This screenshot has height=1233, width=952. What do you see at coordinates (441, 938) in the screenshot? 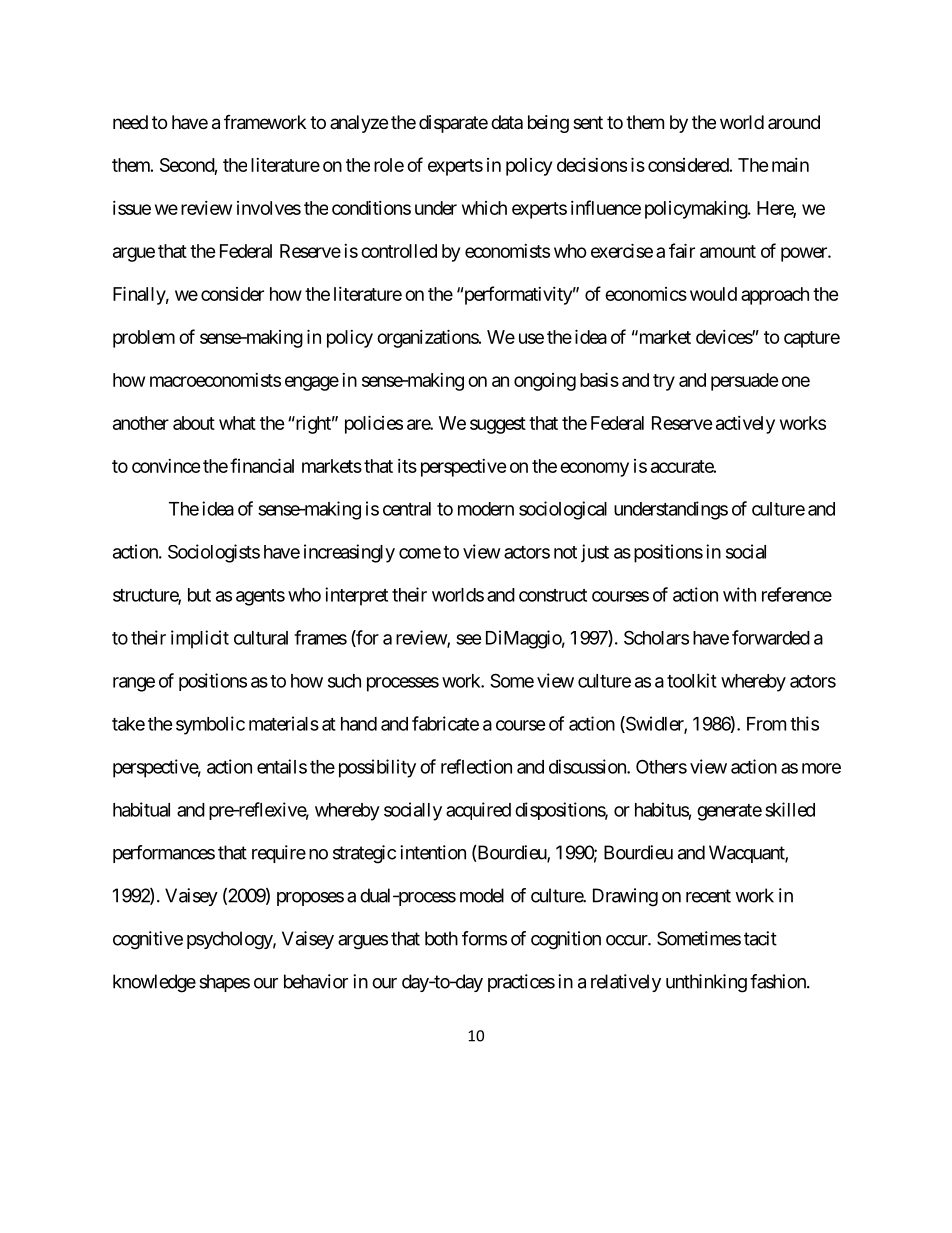
I see `both` at bounding box center [441, 938].
